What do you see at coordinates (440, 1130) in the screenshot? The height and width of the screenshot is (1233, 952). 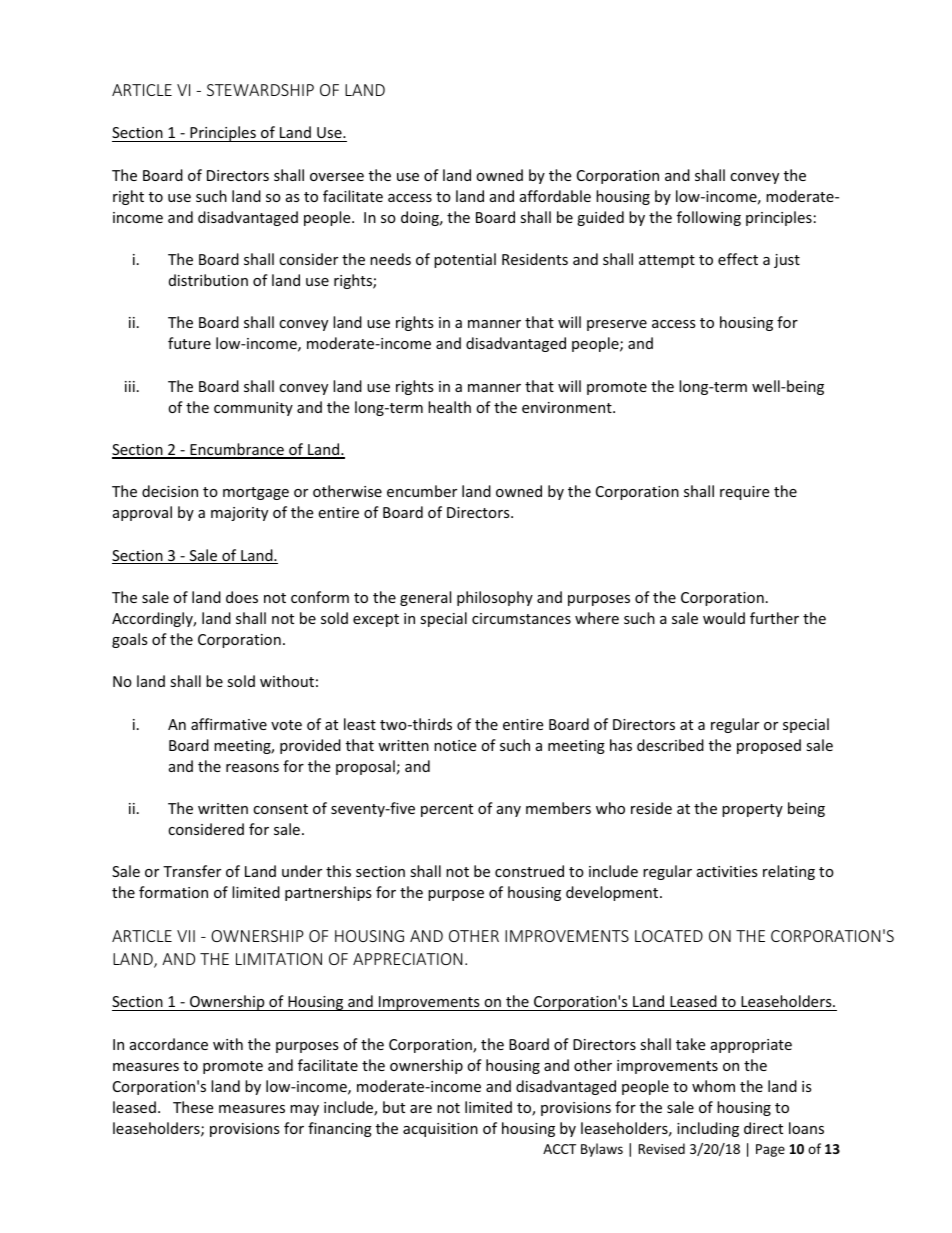 I see `acquisition` at bounding box center [440, 1130].
